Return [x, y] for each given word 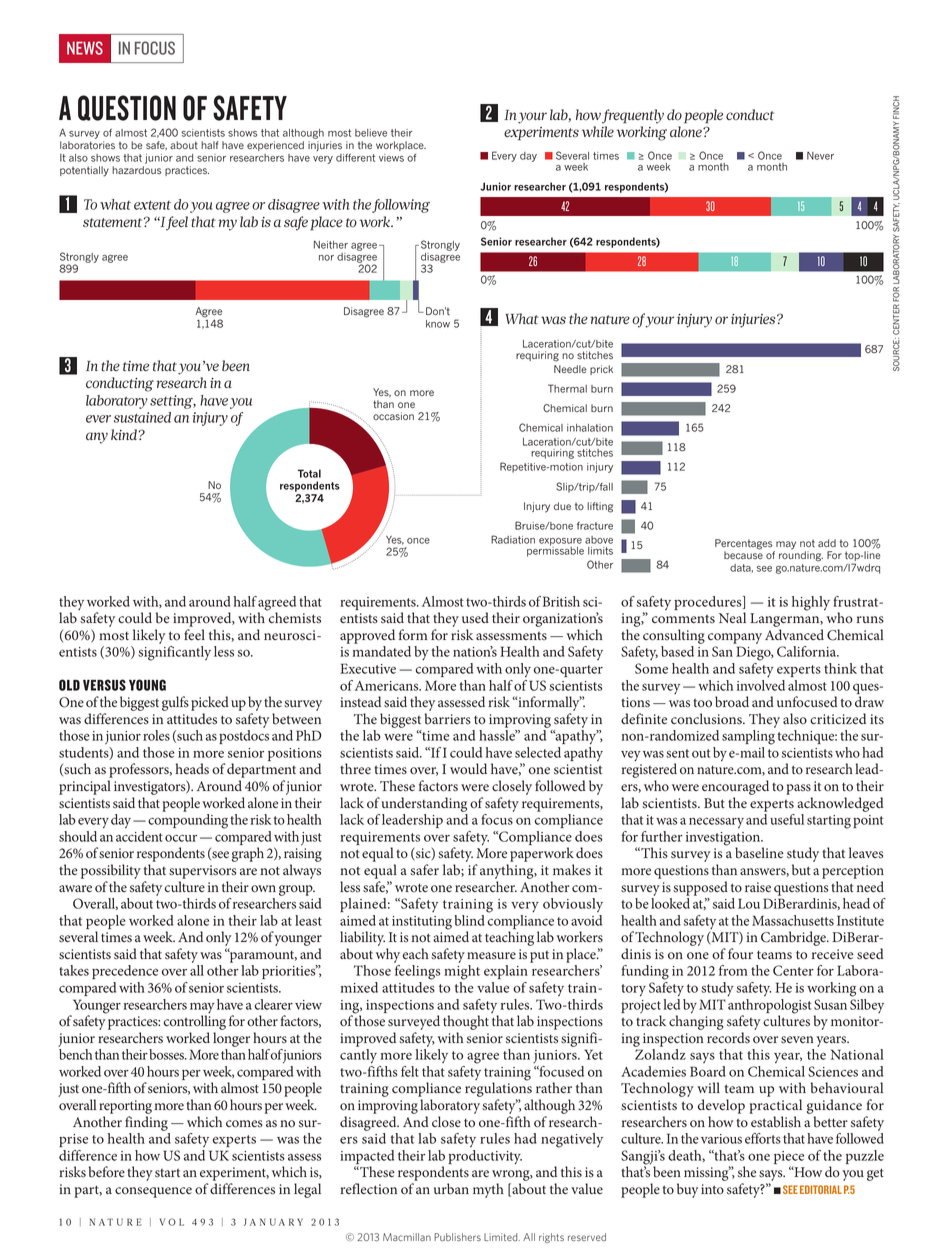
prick [601, 370]
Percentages [745, 545]
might [462, 972]
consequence [153, 1192]
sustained [142, 417]
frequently [633, 116]
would [468, 769]
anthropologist [769, 1007]
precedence [125, 972]
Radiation [513, 539]
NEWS [85, 48]
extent [152, 205]
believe [371, 133]
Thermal [567, 388]
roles [156, 735]
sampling [748, 737]
